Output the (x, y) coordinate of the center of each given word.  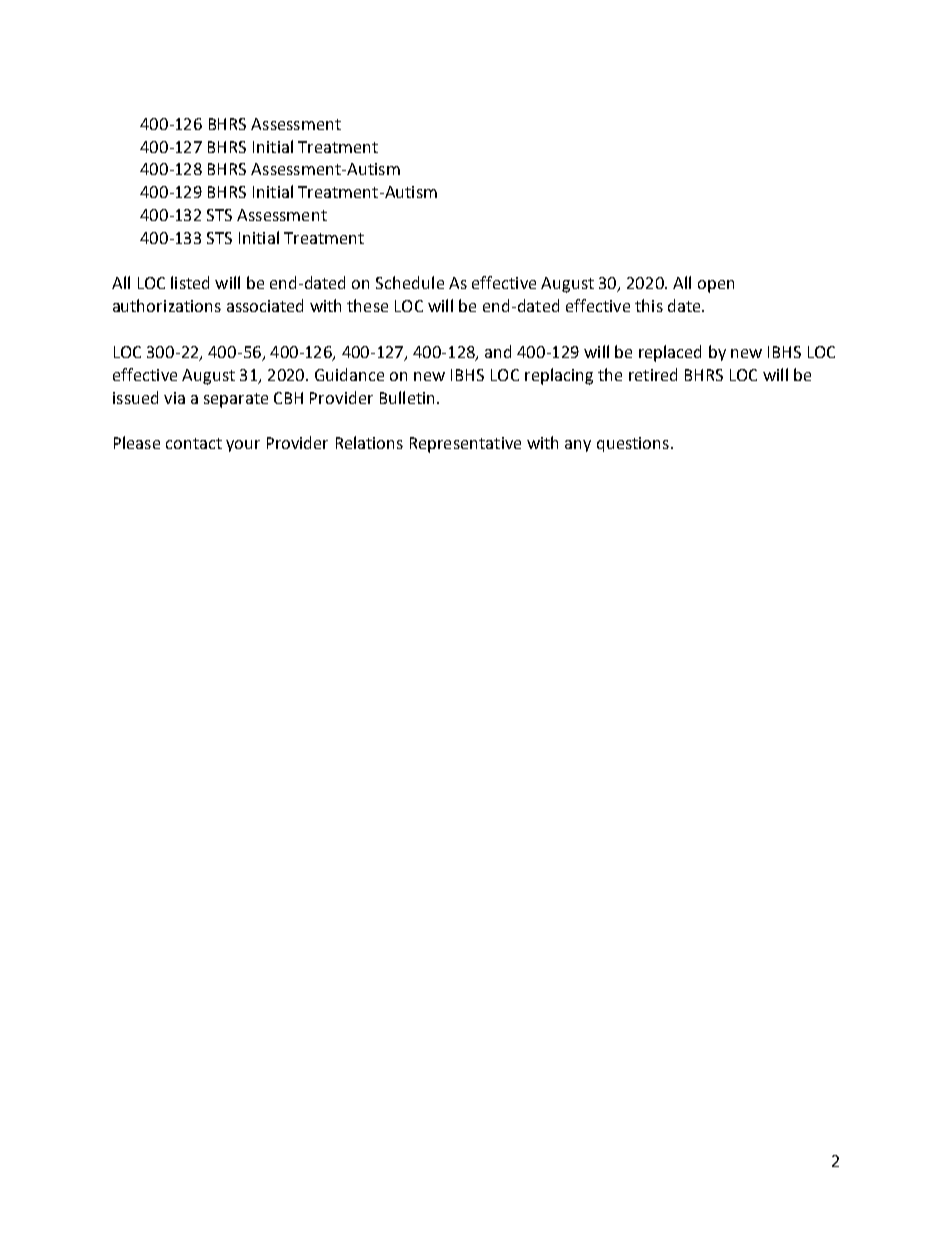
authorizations (167, 305)
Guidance (349, 374)
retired (653, 374)
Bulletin (407, 397)
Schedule (410, 282)
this (649, 305)
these (367, 305)
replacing (559, 376)
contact (194, 443)
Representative (465, 445)
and (498, 351)
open (716, 286)
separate (236, 400)
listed (190, 282)
